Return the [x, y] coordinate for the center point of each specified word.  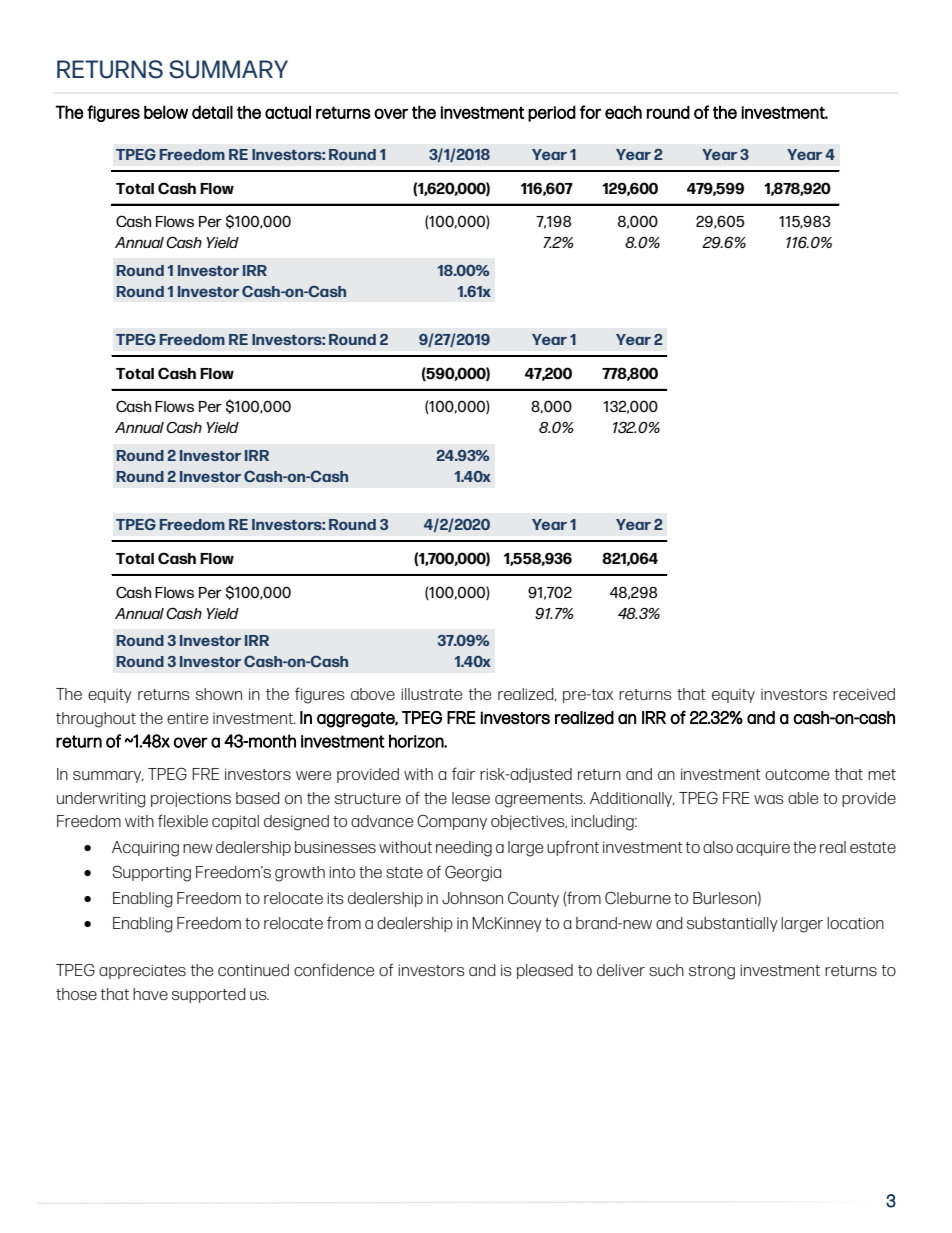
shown [219, 694]
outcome [797, 774]
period [552, 113]
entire [187, 718]
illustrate [431, 694]
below [166, 112]
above [373, 694]
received [864, 694]
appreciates [142, 971]
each [623, 112]
